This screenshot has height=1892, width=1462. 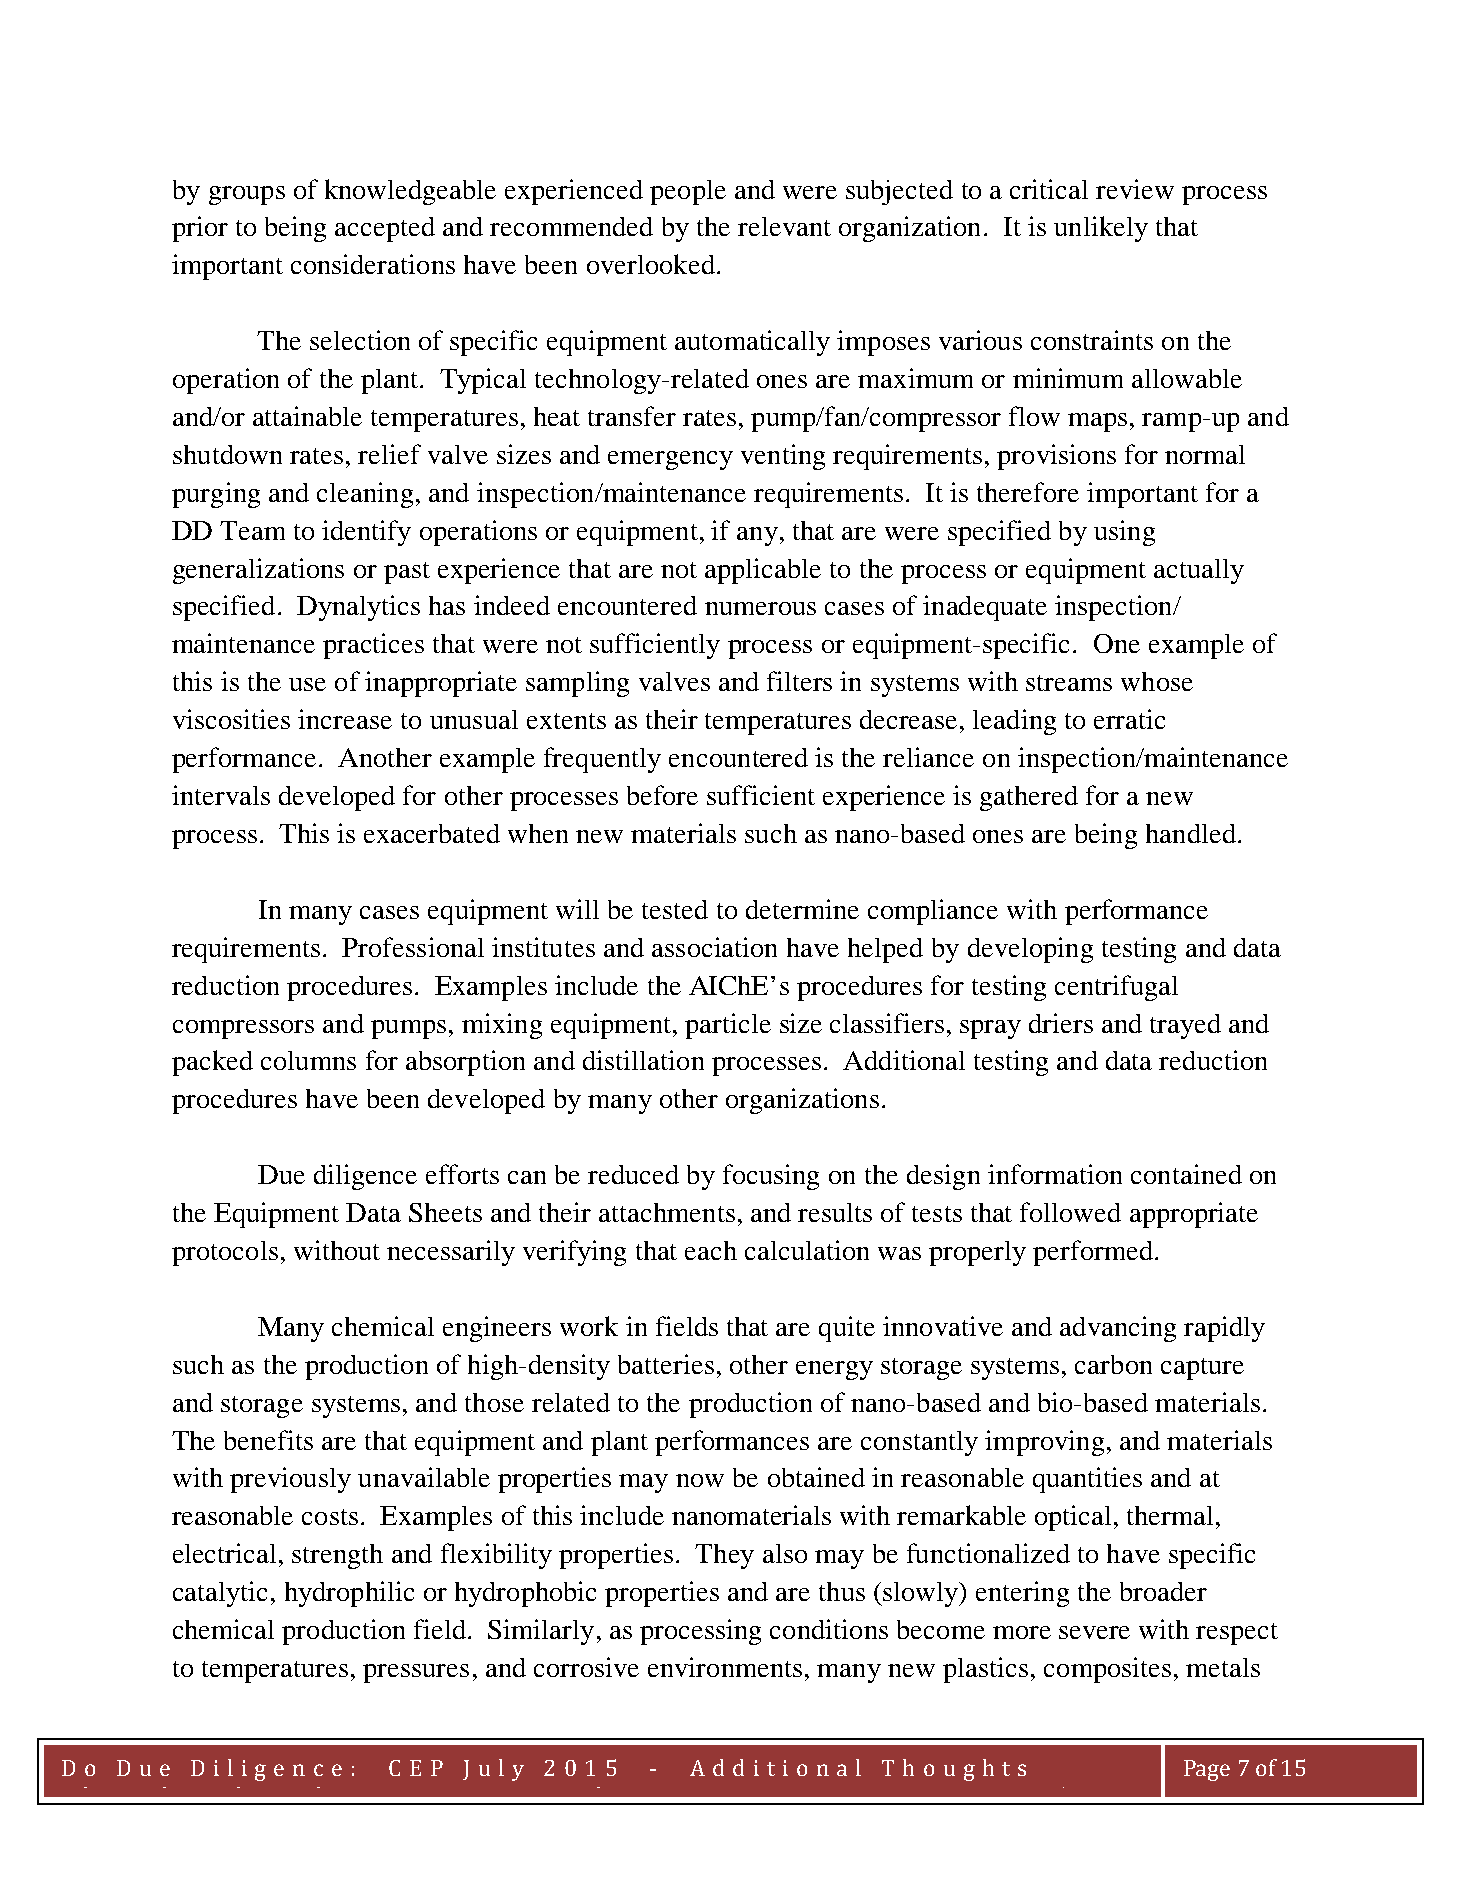 I want to click on handled, so click(x=1191, y=833).
